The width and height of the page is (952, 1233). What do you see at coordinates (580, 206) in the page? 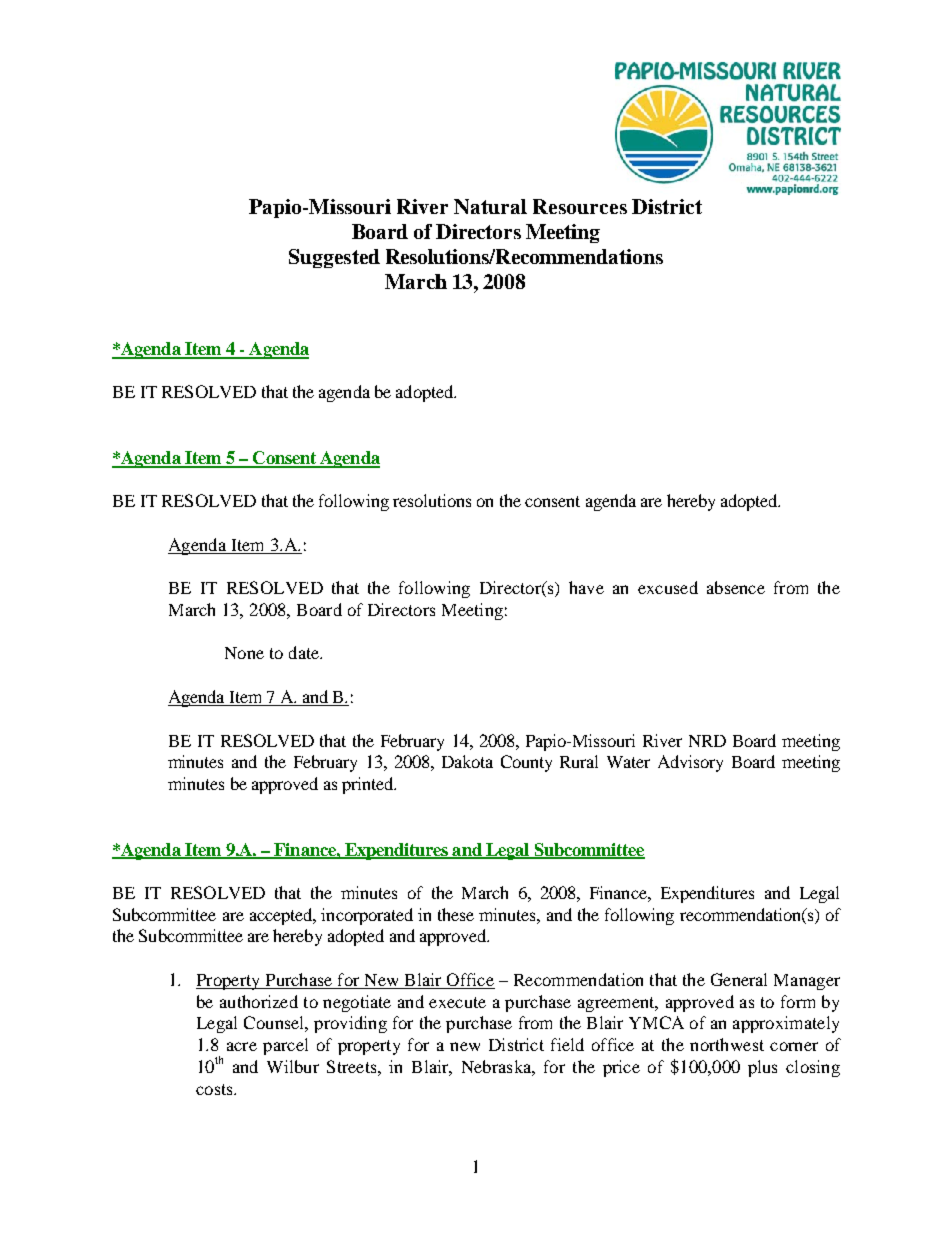
I see `Resources` at bounding box center [580, 206].
